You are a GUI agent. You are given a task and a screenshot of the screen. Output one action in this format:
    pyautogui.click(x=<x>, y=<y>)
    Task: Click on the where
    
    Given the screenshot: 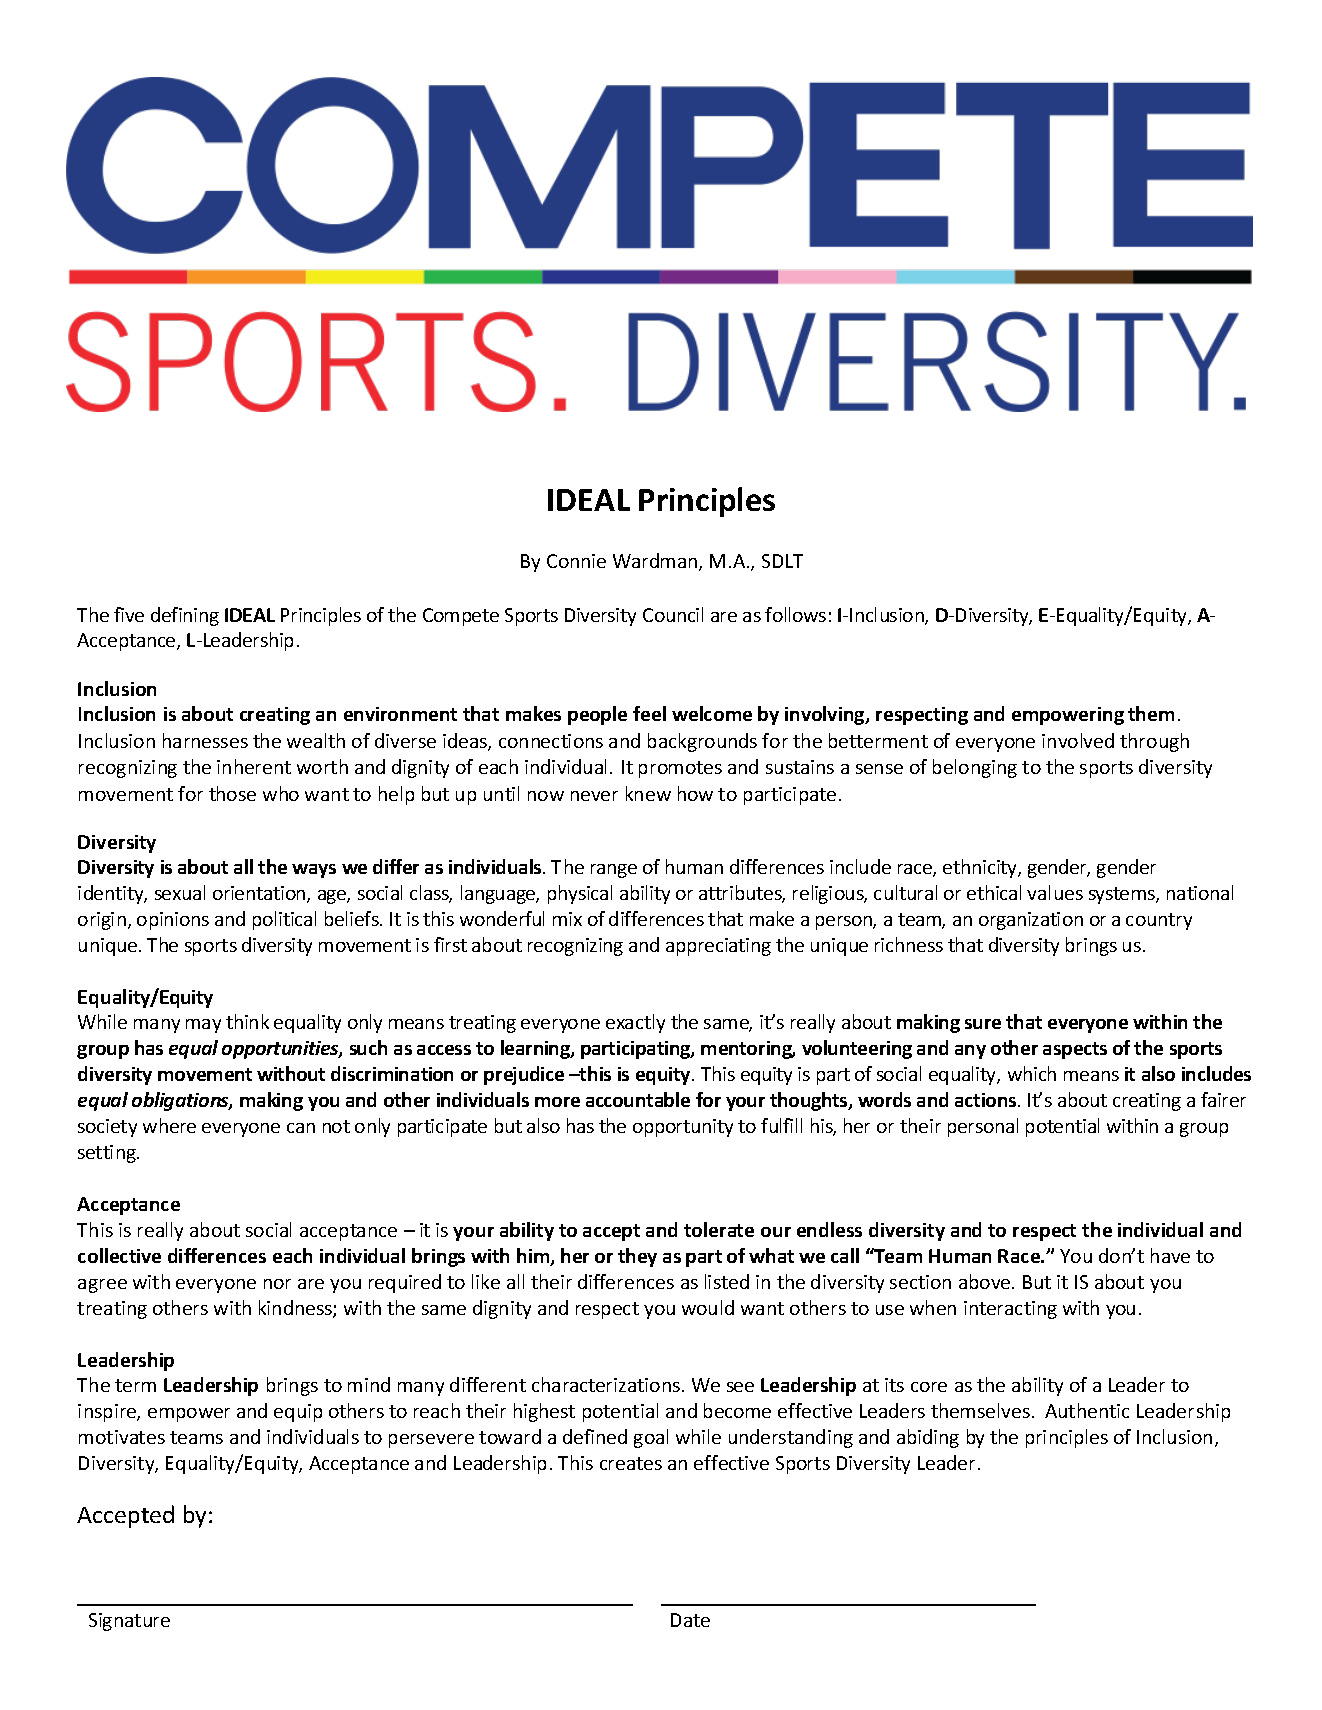 What is the action you would take?
    pyautogui.click(x=169, y=1125)
